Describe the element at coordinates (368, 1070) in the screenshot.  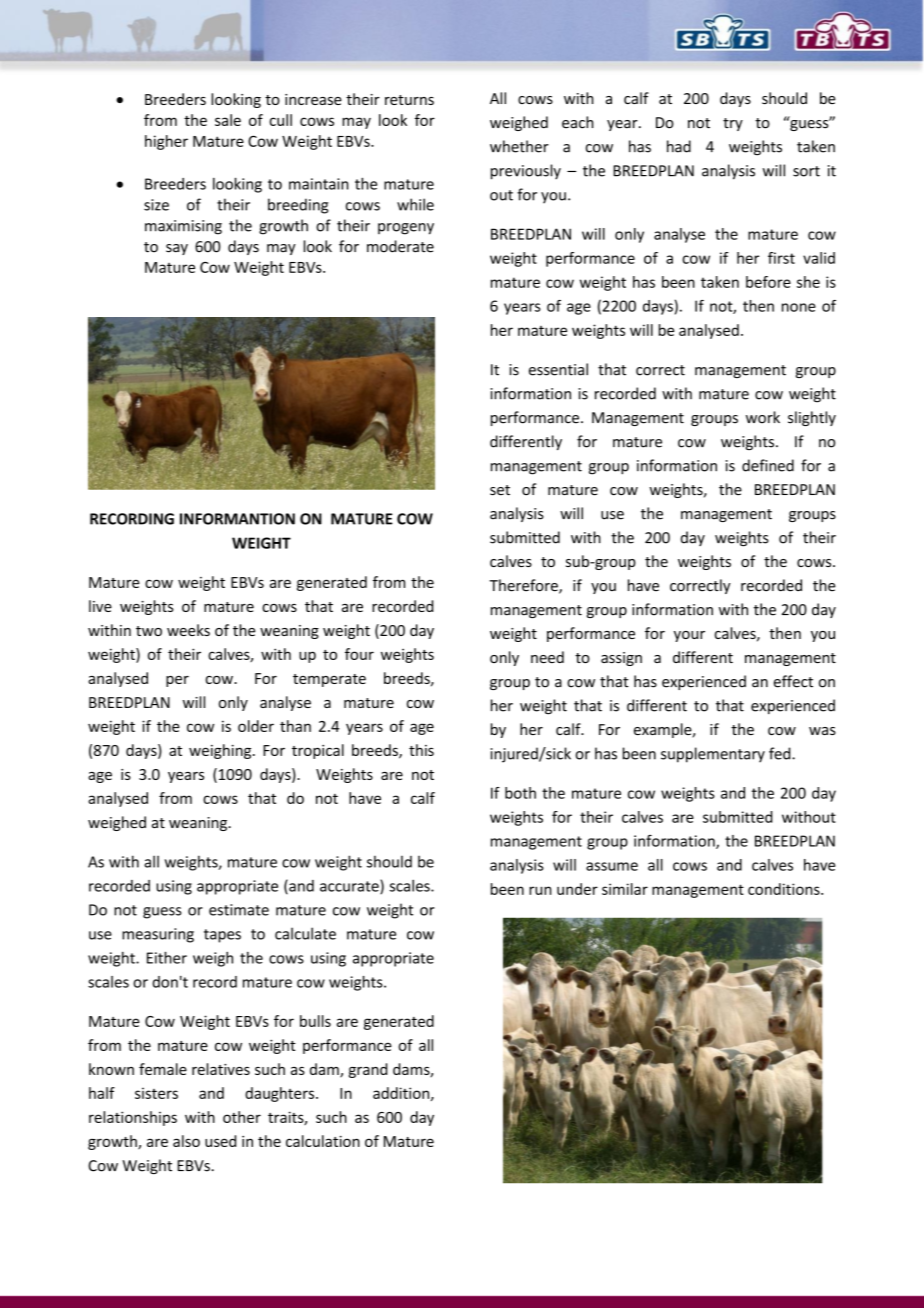
I see `grand` at that location.
